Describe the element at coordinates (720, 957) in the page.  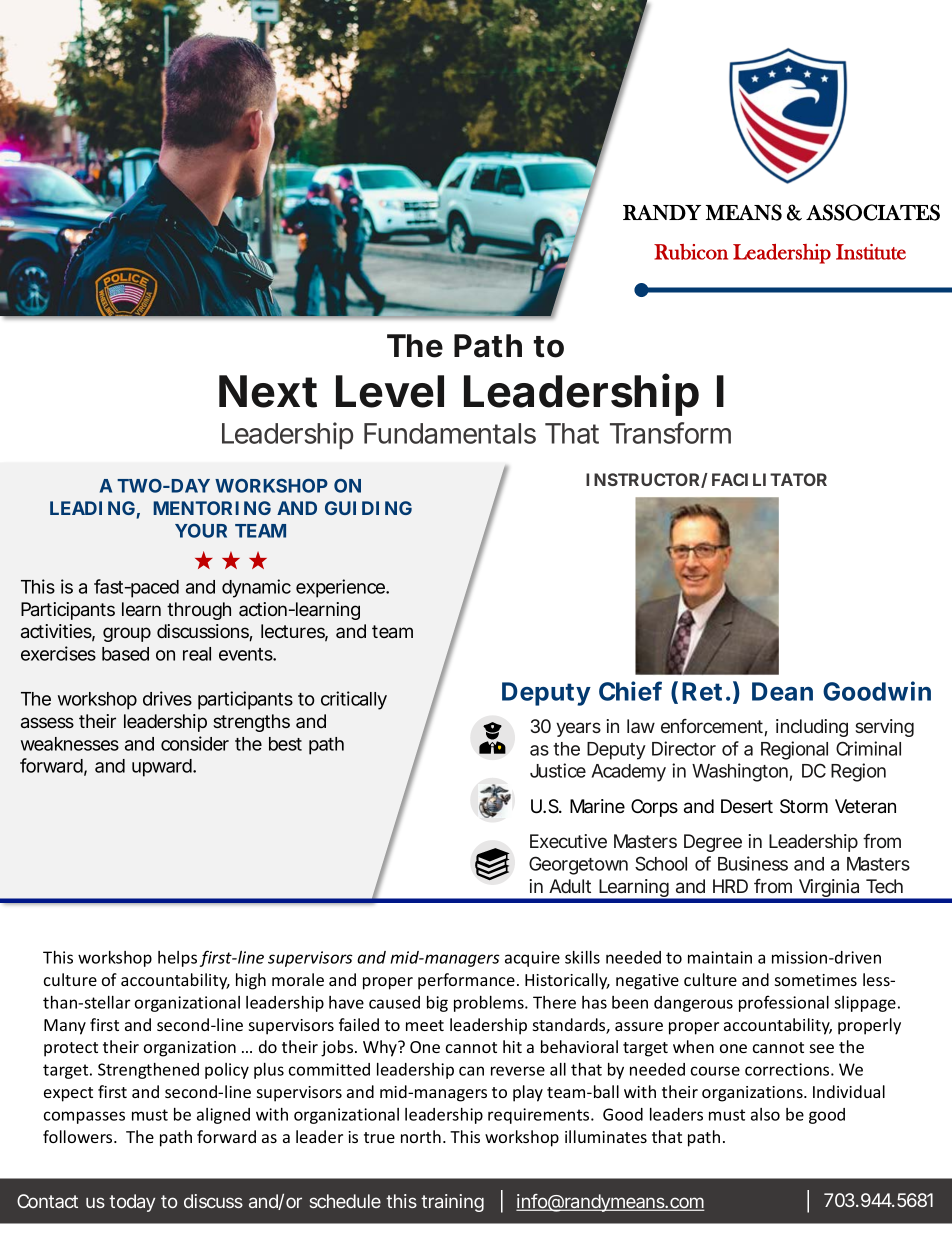
I see `maintain` at that location.
